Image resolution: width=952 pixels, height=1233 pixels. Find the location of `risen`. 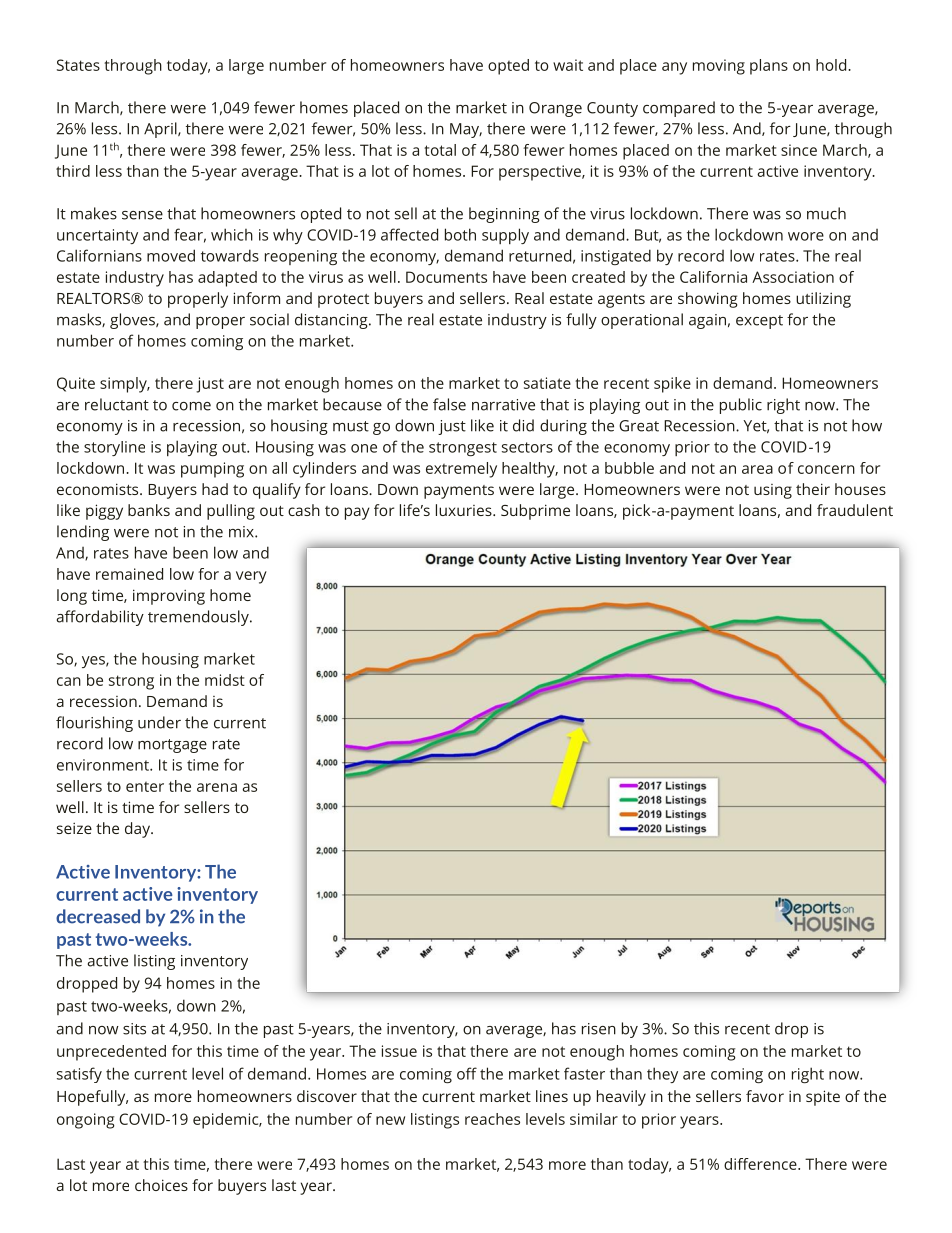

risen is located at coordinates (599, 1029).
